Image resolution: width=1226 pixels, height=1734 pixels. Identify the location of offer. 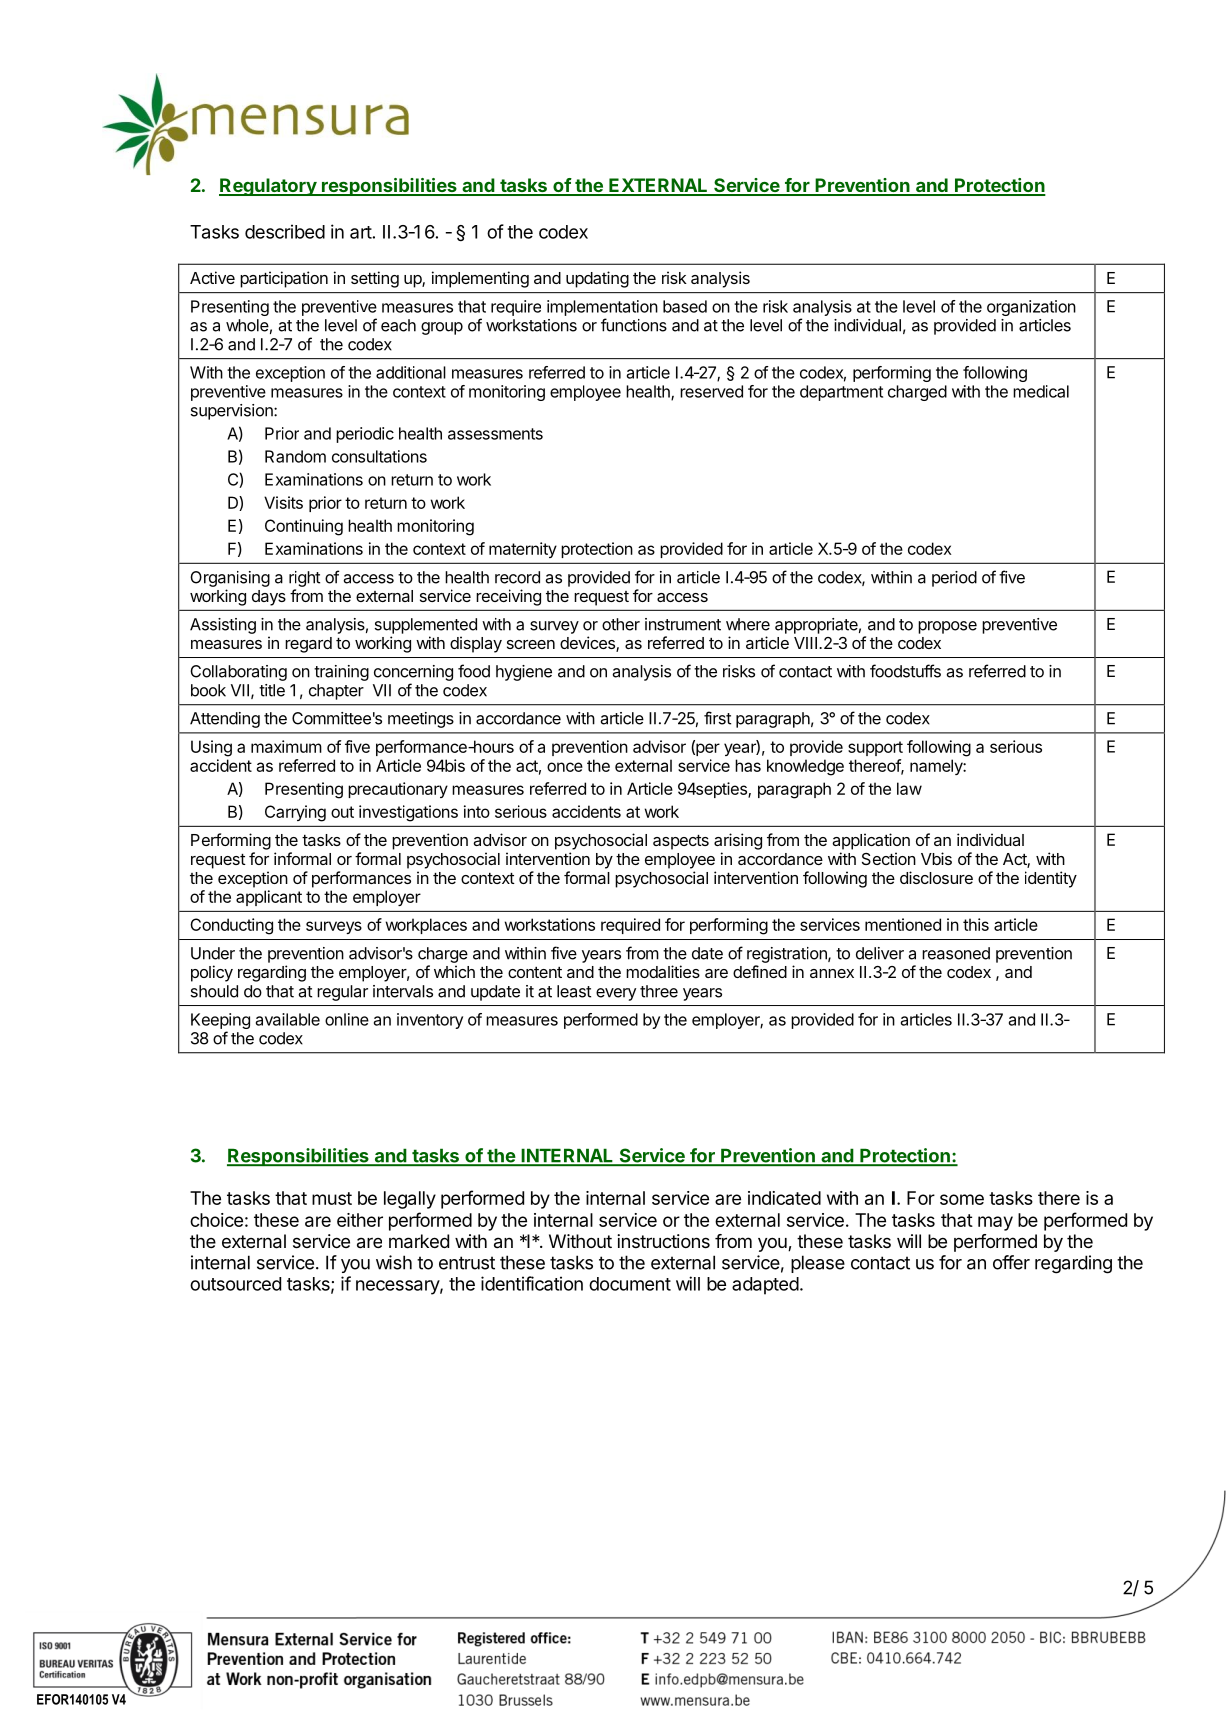
(1011, 1262).
